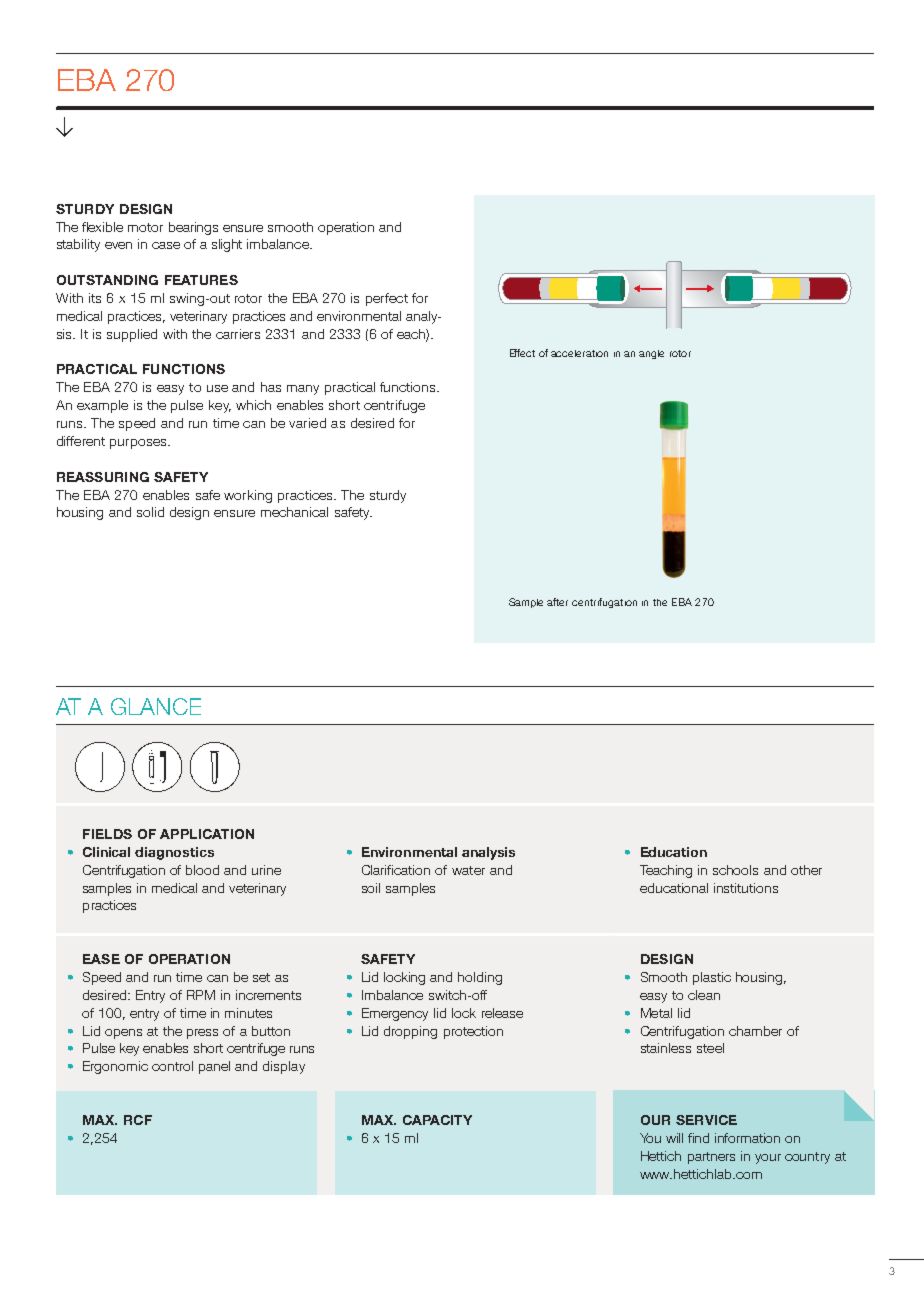 The width and height of the image is (924, 1308). I want to click on institutions, so click(746, 888).
